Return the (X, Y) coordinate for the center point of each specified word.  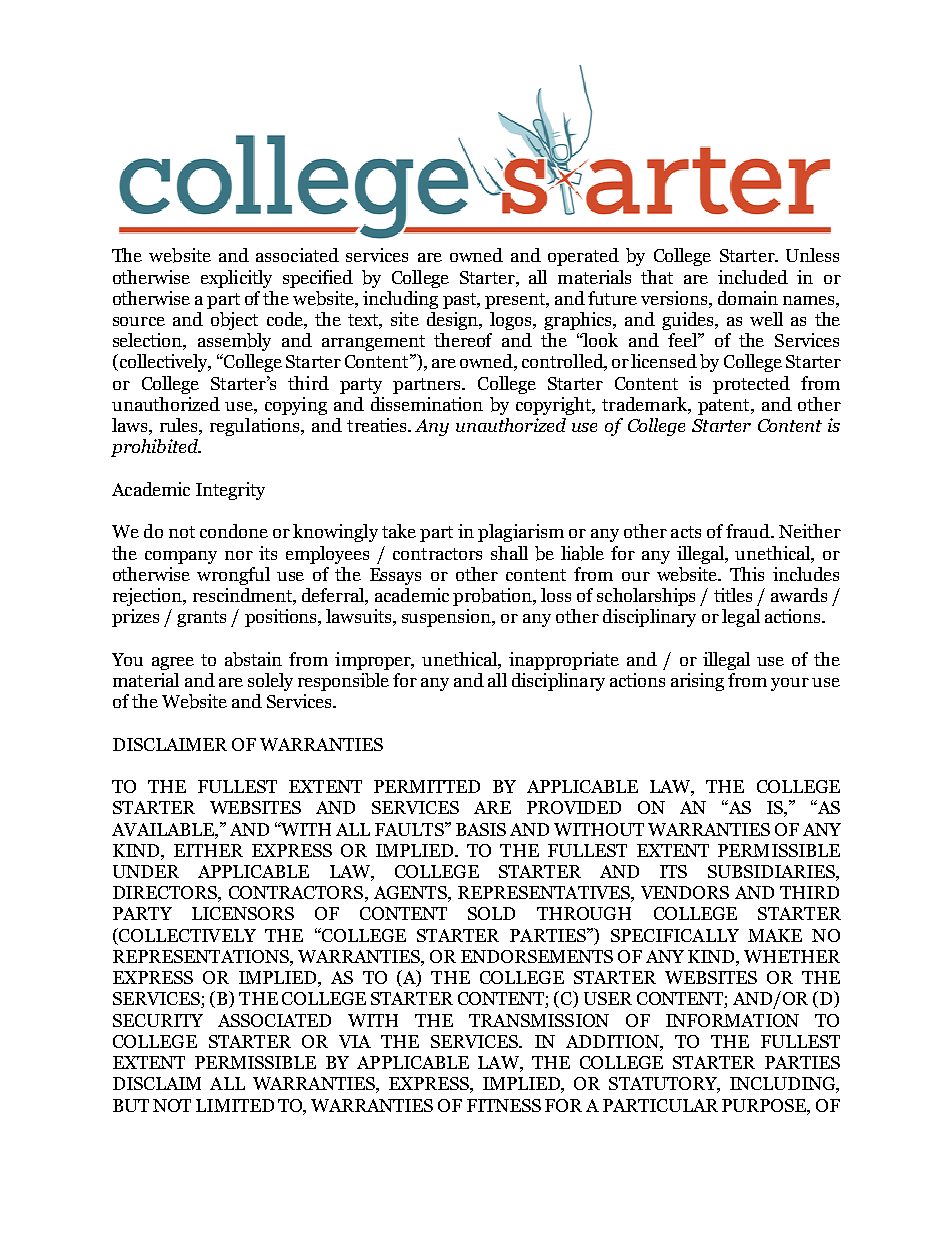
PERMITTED (427, 786)
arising (697, 682)
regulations (256, 427)
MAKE (775, 935)
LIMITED (235, 1105)
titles (733, 595)
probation (494, 597)
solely (270, 682)
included (753, 277)
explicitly (236, 279)
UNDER (146, 871)
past (461, 301)
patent (725, 407)
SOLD (491, 913)
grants (201, 619)
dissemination (427, 404)
